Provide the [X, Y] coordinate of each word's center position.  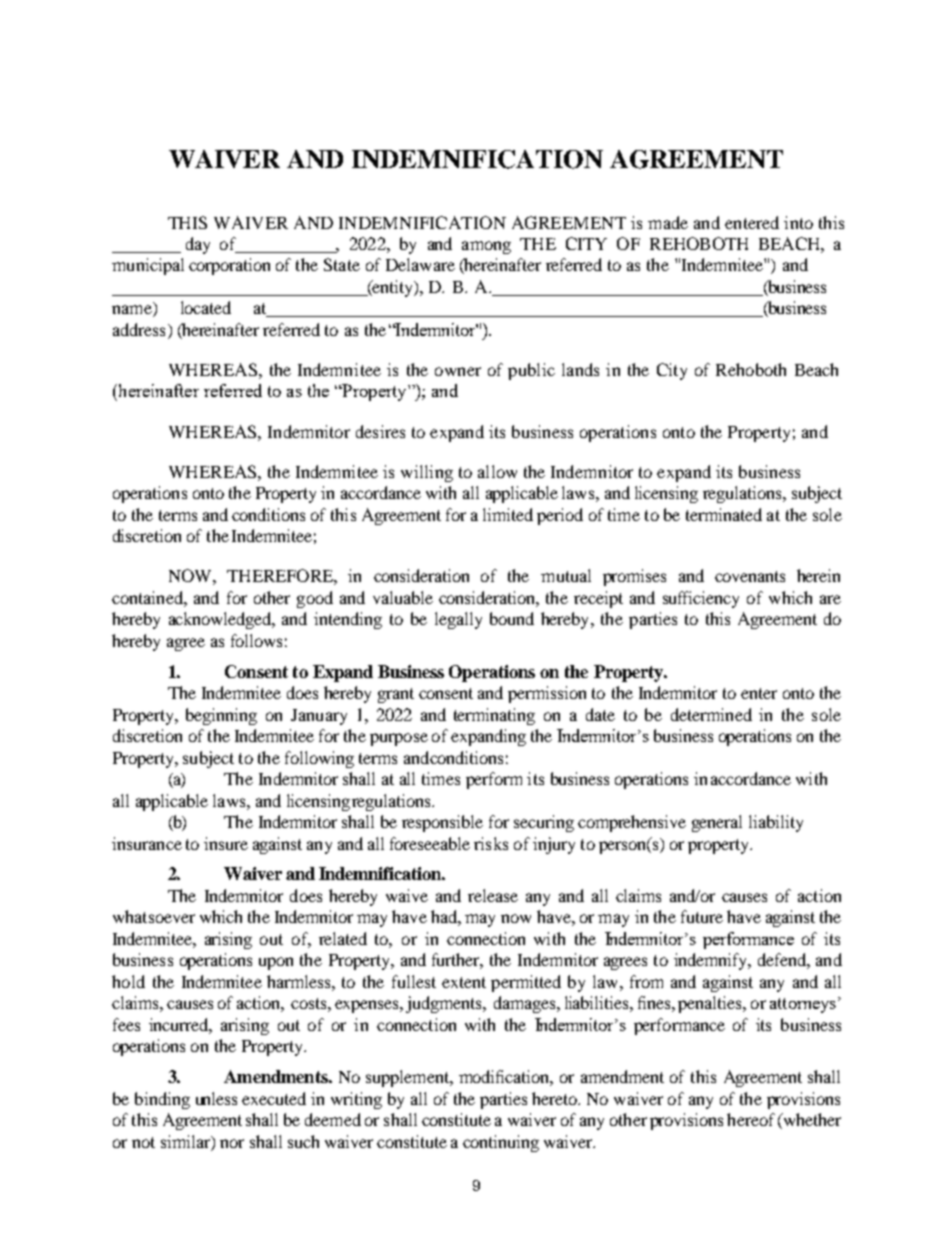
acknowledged [221, 620]
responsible [442, 823]
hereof [751, 1119]
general [717, 823]
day [198, 245]
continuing [501, 1143]
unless [216, 1098]
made [668, 222]
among [486, 247]
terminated [724, 514]
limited [508, 514]
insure [226, 843]
